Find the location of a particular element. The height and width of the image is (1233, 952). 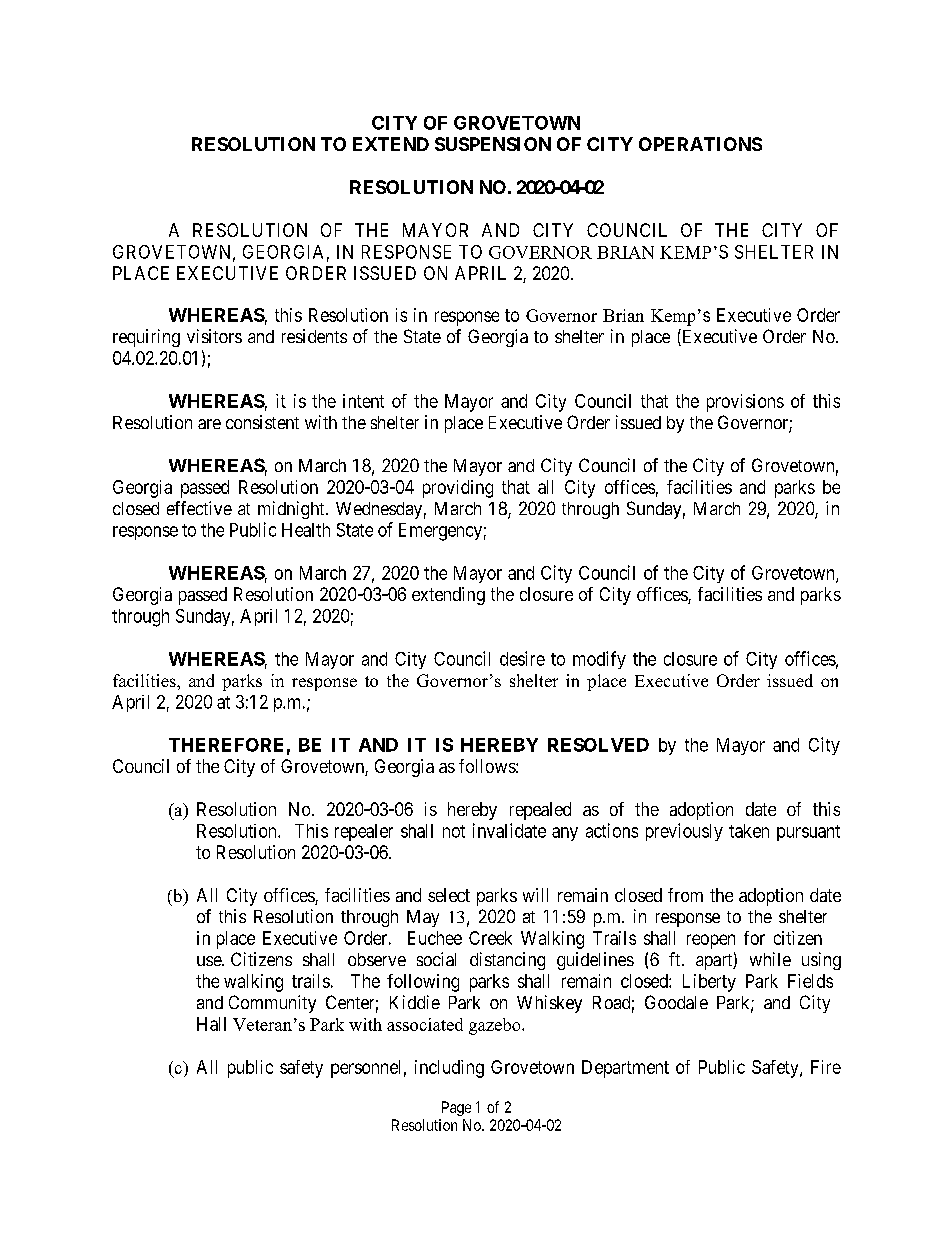

SUSPENSION is located at coordinates (493, 144).
